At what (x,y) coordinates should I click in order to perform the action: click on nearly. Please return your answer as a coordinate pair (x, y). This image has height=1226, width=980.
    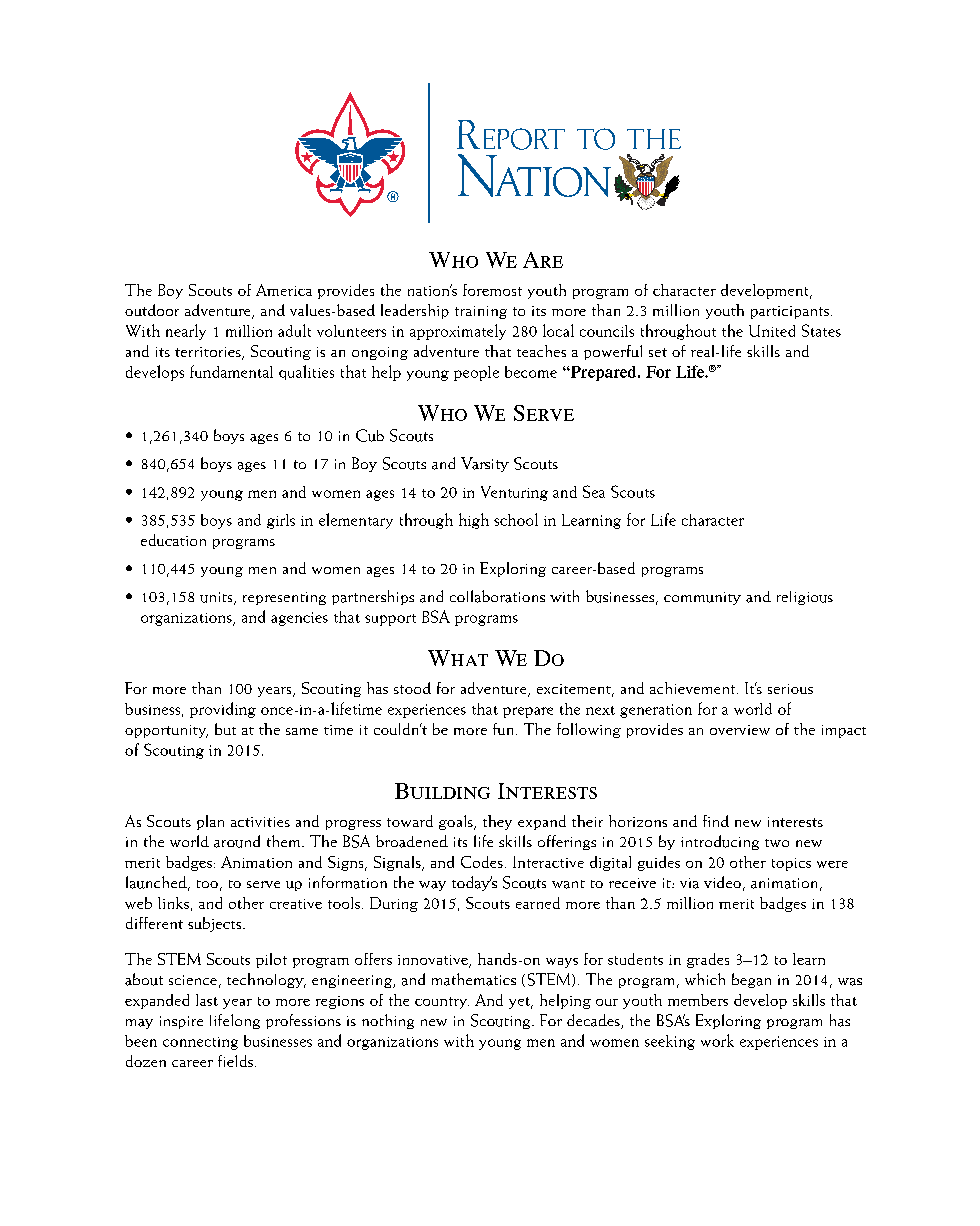
    Looking at the image, I should click on (186, 332).
